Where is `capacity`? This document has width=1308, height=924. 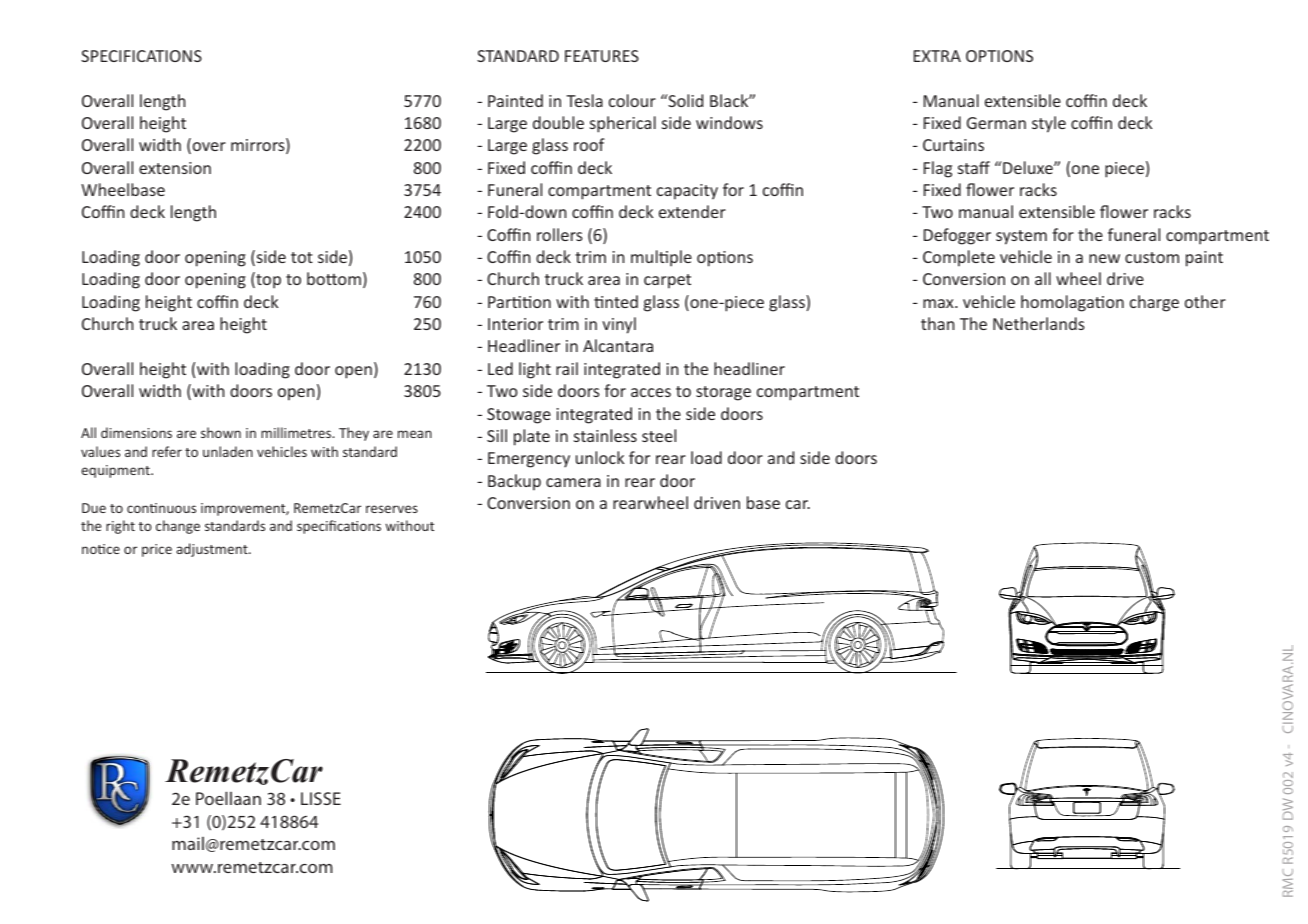 capacity is located at coordinates (687, 192).
